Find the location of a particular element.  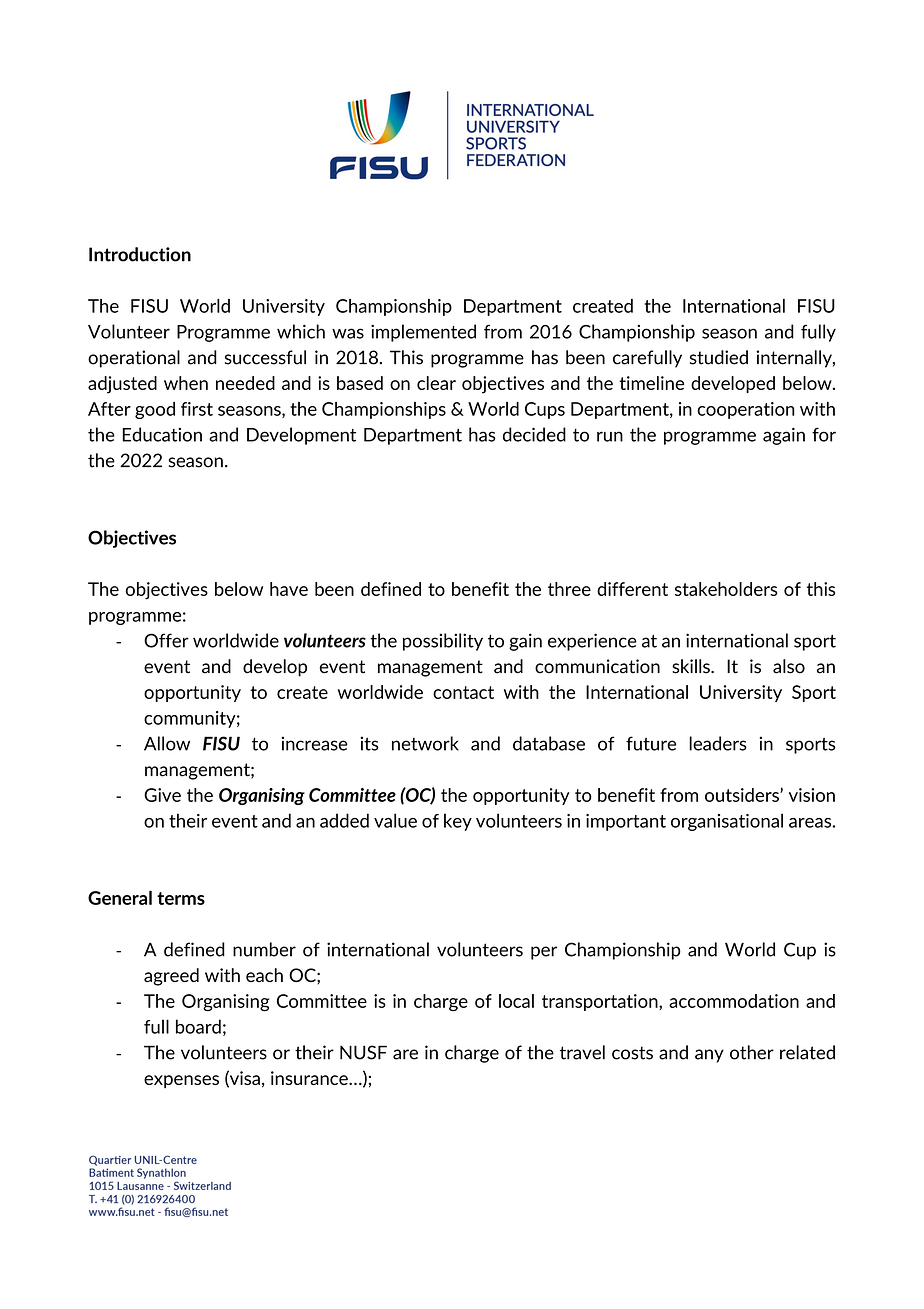

local is located at coordinates (516, 1001).
